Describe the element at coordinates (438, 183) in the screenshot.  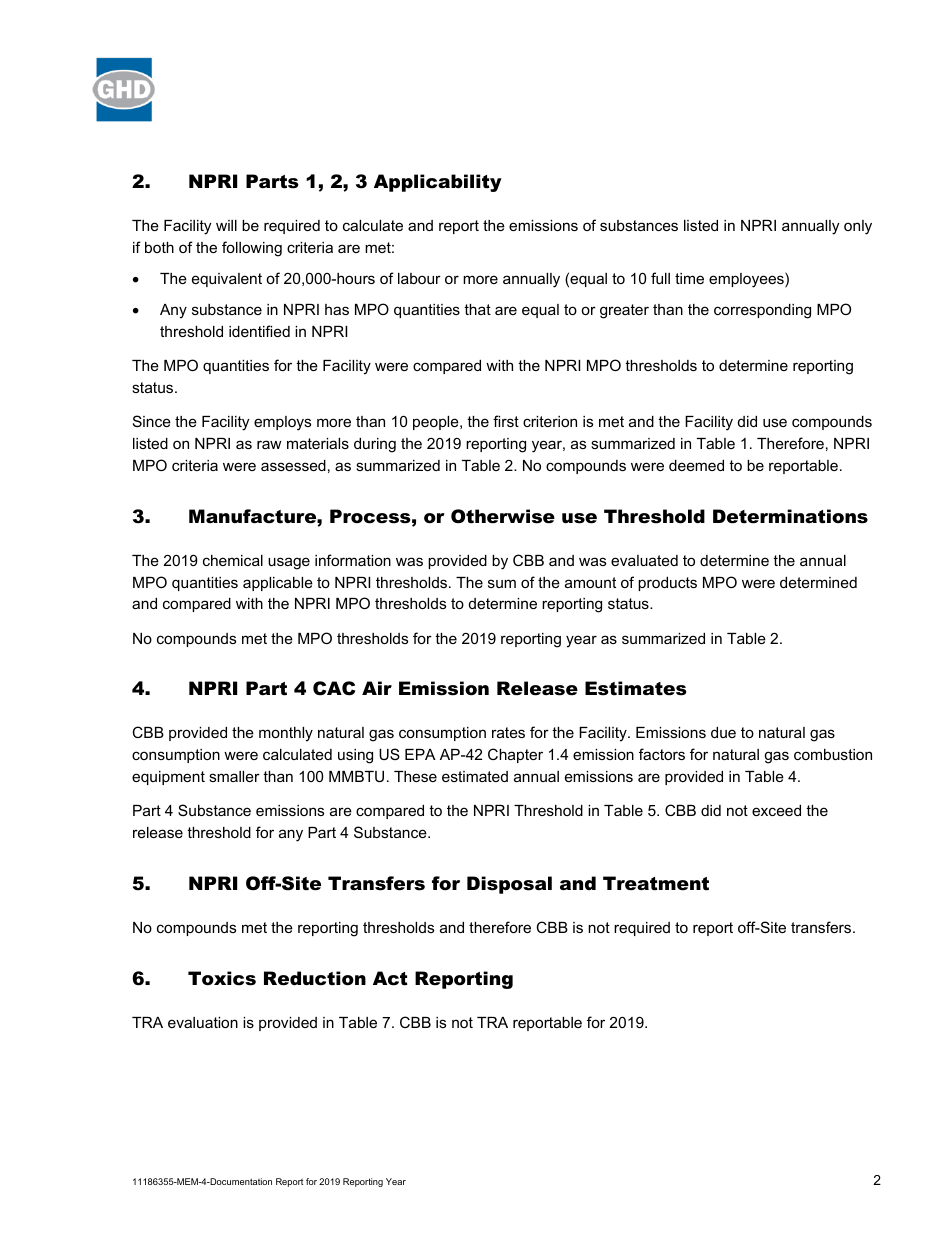
I see `Applicability` at that location.
